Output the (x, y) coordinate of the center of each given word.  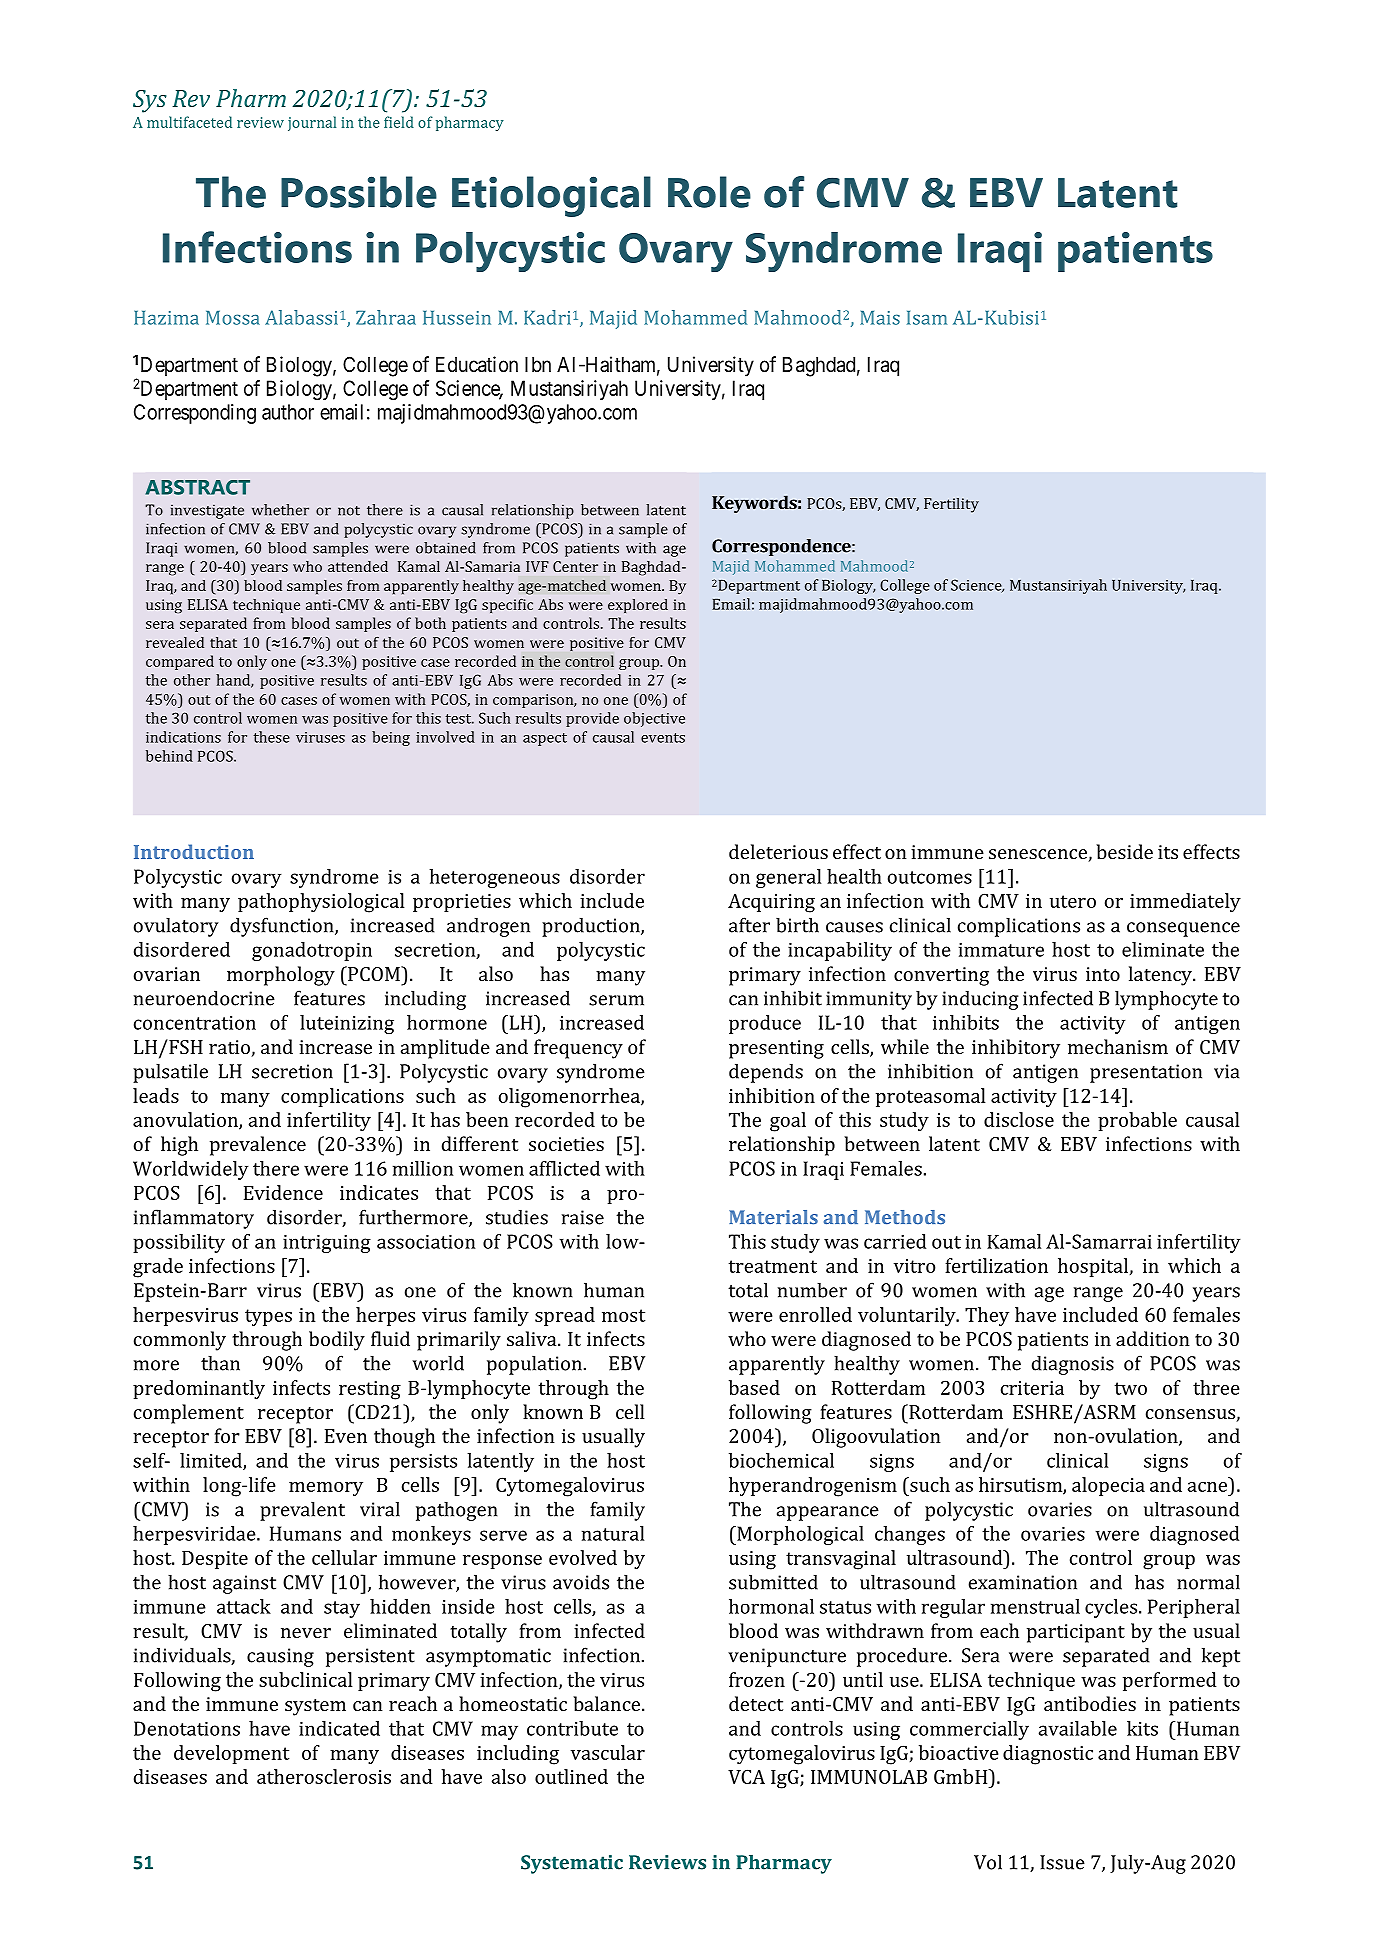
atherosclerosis (324, 1776)
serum (616, 1000)
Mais (880, 318)
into (1103, 974)
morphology (281, 976)
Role (709, 192)
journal (312, 123)
